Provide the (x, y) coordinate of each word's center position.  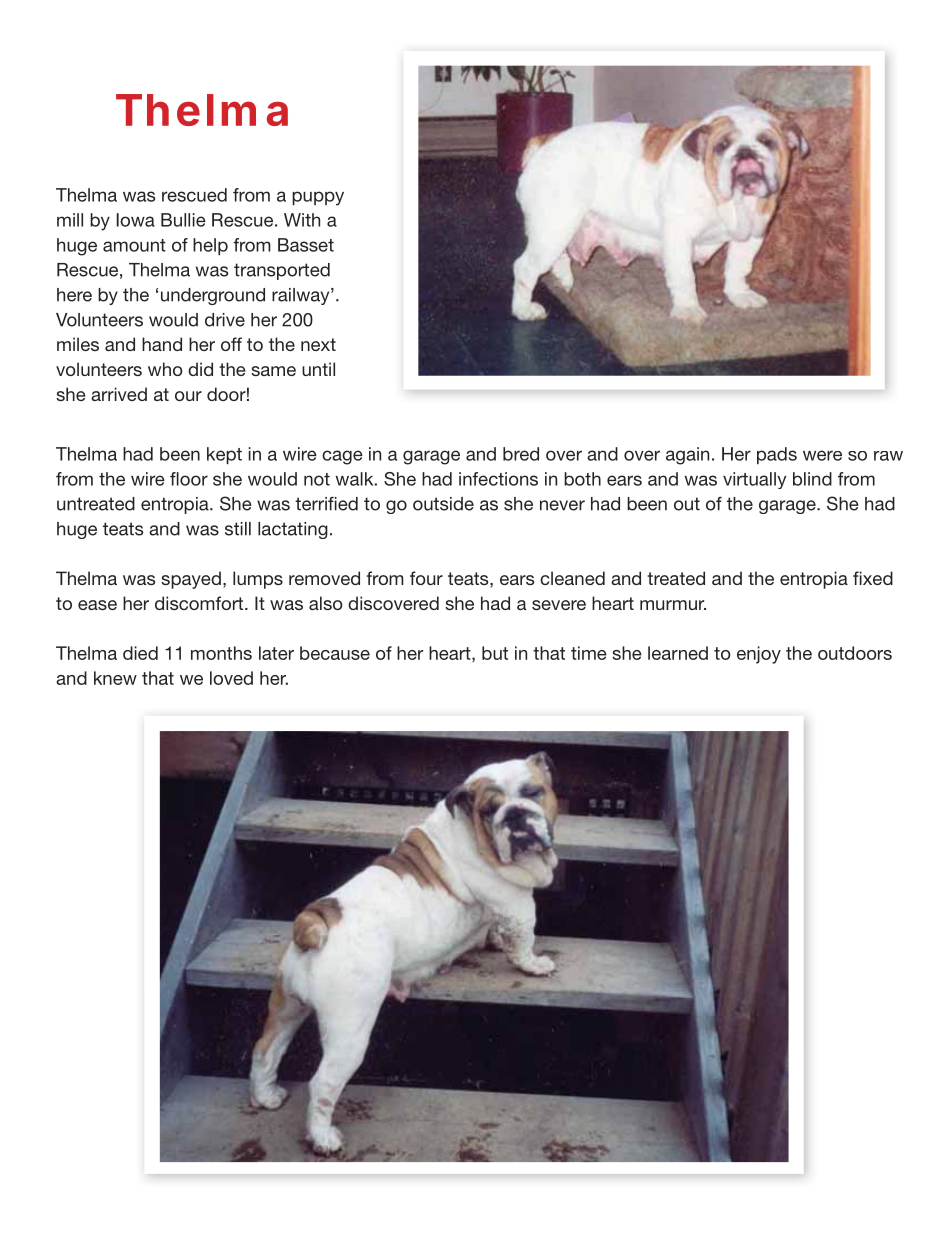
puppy (318, 198)
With (302, 220)
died (140, 653)
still (238, 529)
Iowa (136, 220)
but (495, 653)
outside (443, 504)
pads (777, 455)
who (165, 369)
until (318, 369)
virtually (754, 480)
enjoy (759, 655)
